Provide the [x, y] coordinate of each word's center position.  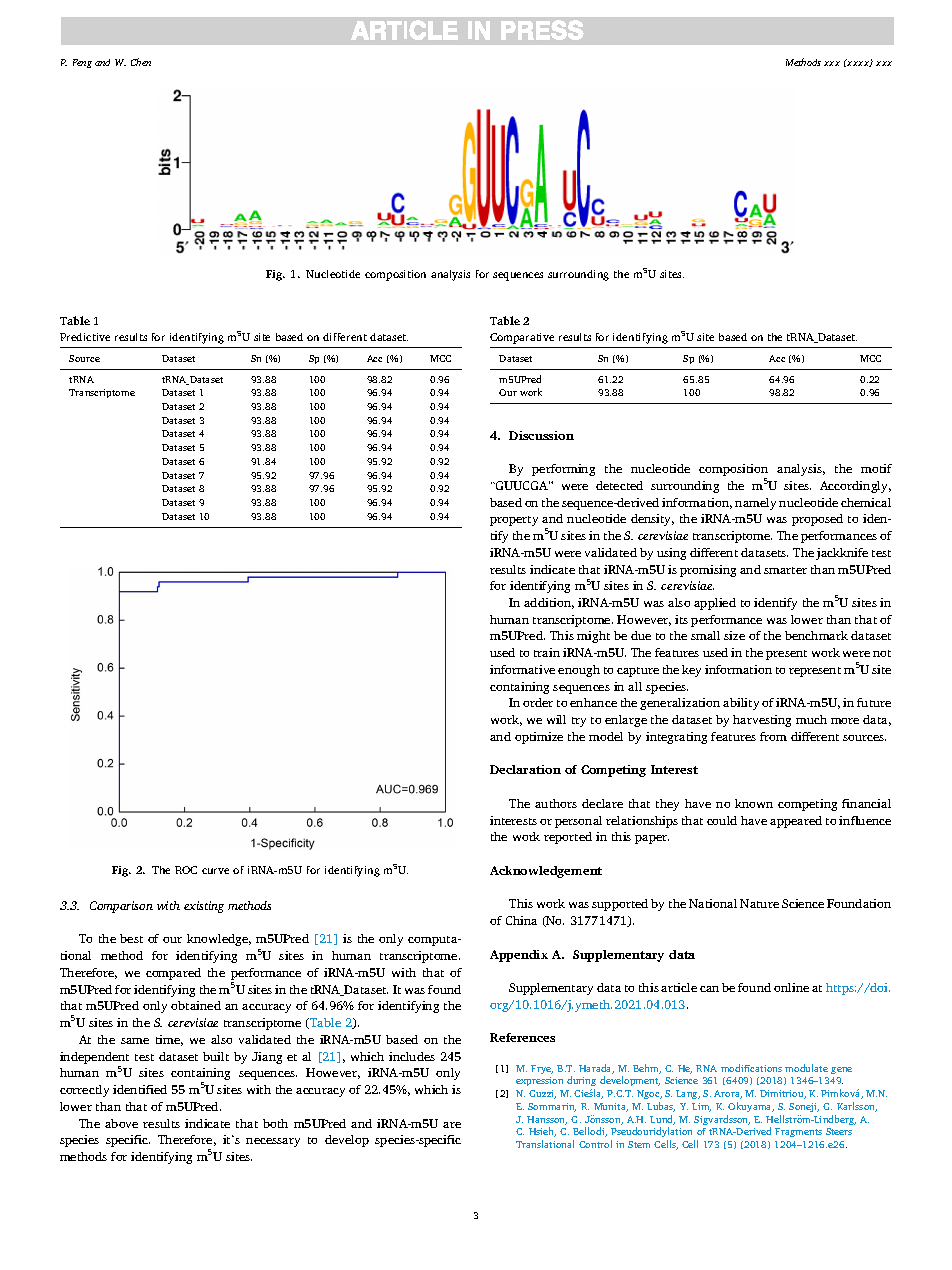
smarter [785, 570]
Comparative [522, 338]
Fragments [798, 1132]
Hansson [547, 1120]
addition [549, 603]
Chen [141, 62]
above [121, 1123]
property [514, 521]
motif [876, 468]
